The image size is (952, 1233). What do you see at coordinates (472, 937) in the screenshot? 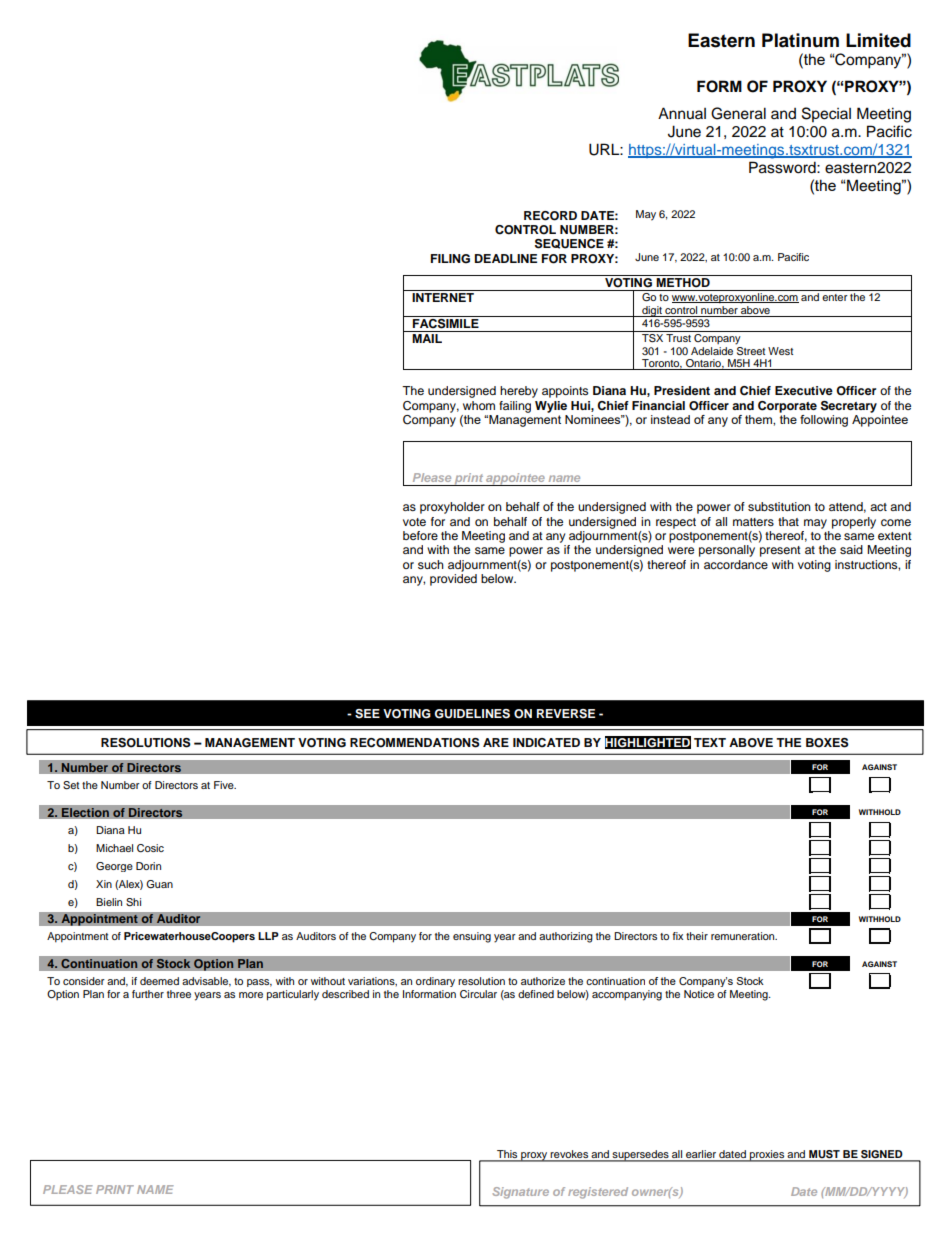
I see `ensuing` at bounding box center [472, 937].
